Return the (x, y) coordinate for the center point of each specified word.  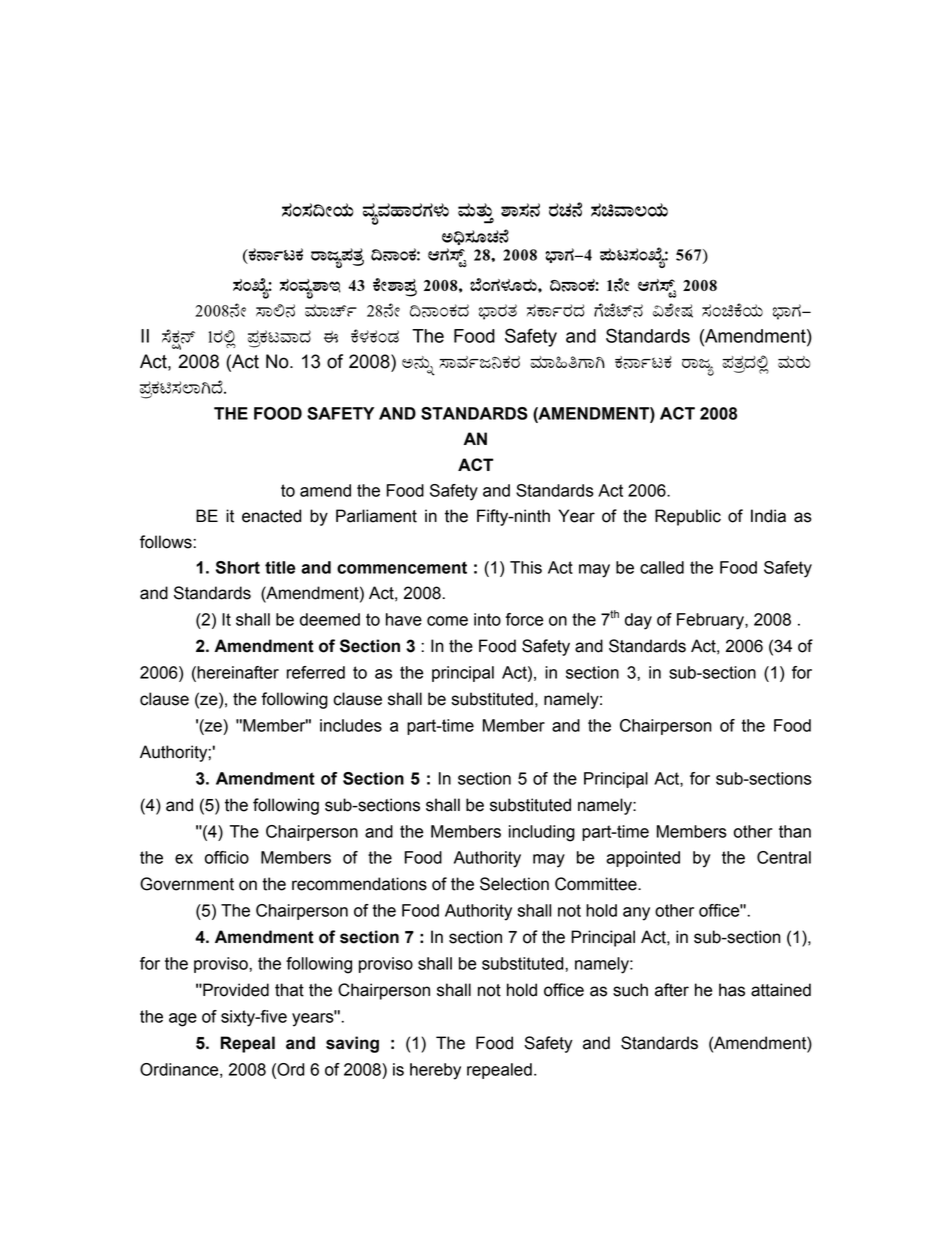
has (732, 990)
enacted (271, 516)
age (183, 1020)
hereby (435, 1071)
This (526, 567)
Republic (688, 517)
